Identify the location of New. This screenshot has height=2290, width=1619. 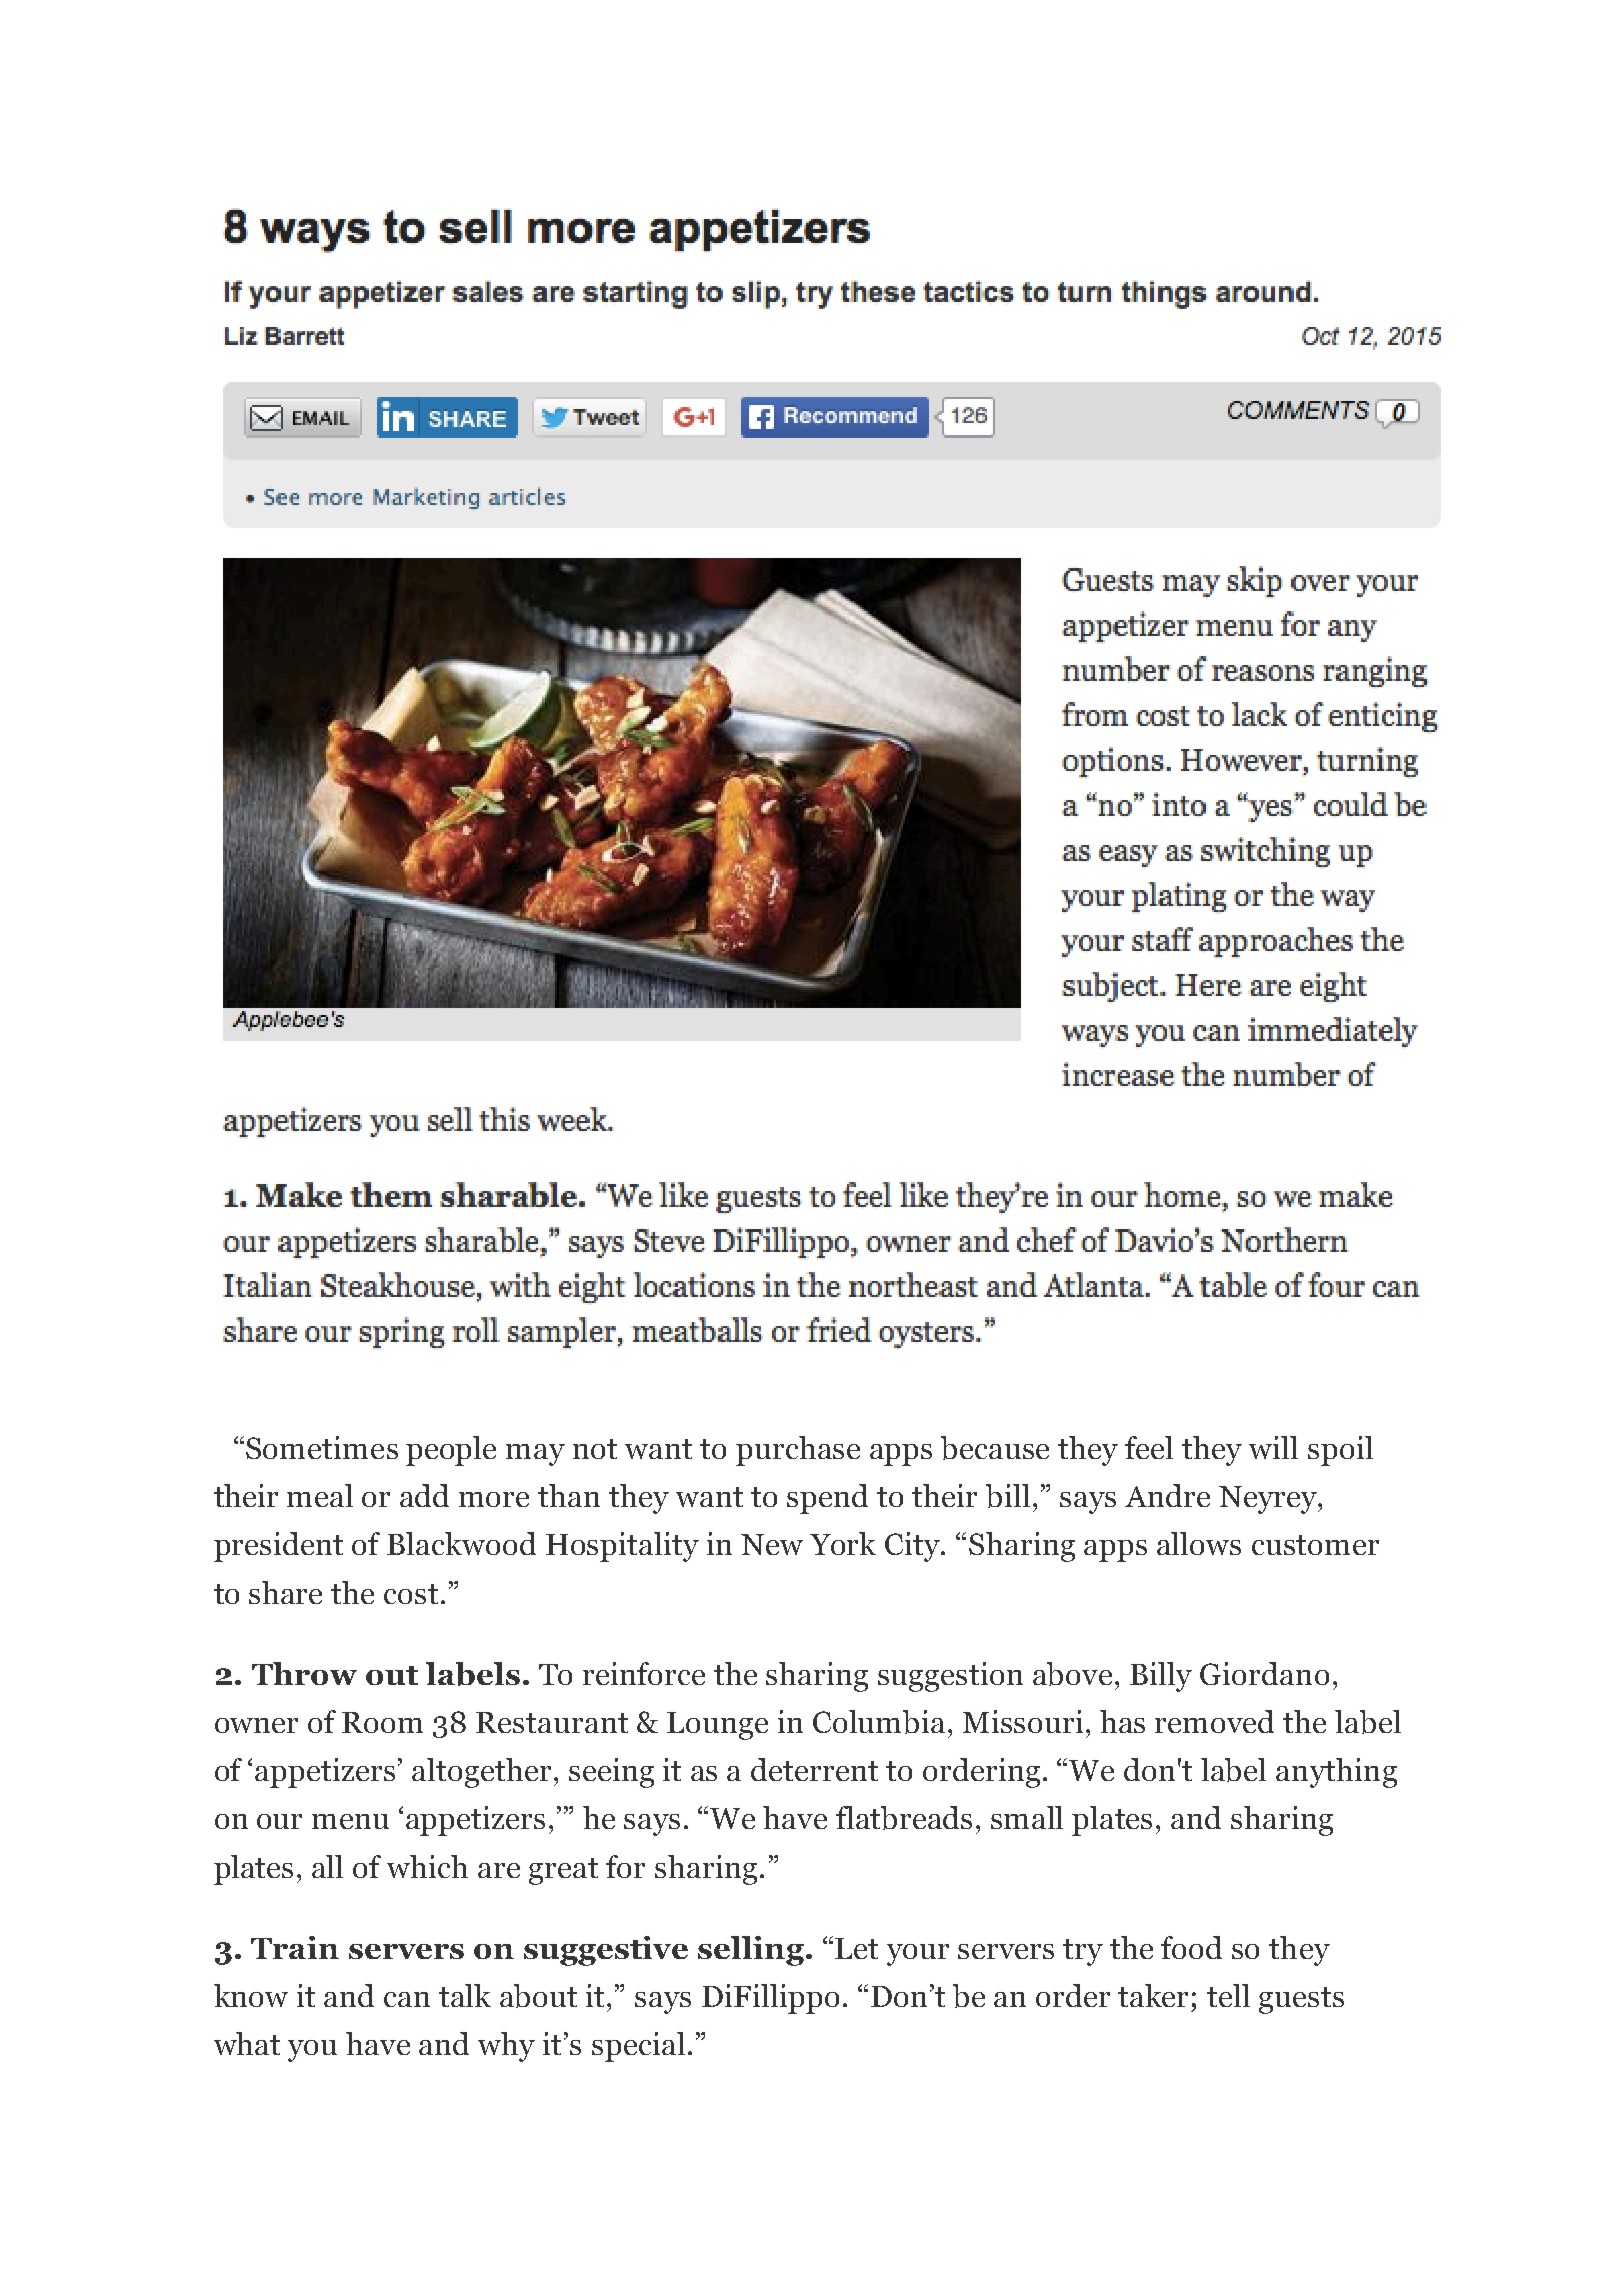
(772, 1544).
